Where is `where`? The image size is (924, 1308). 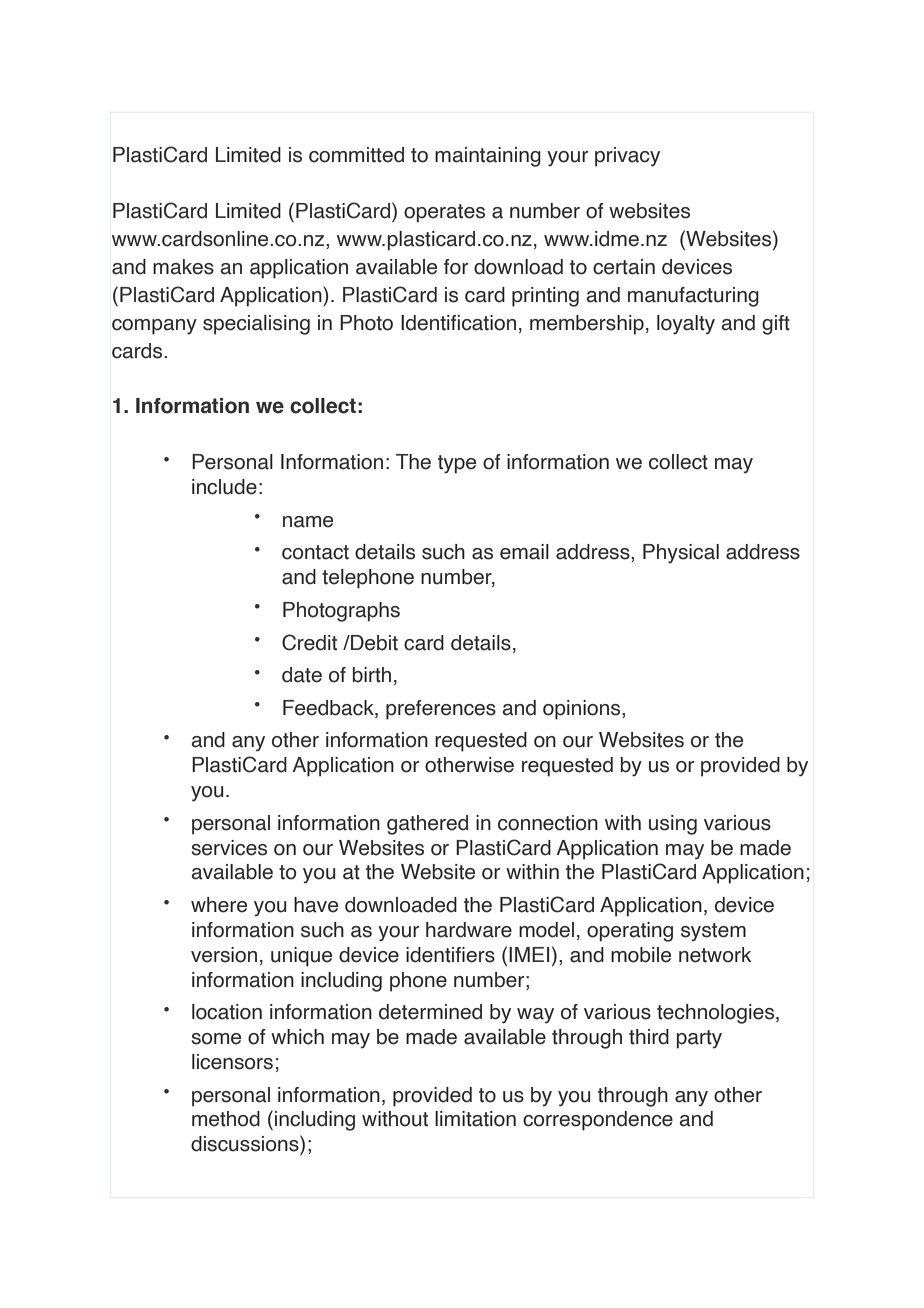
where is located at coordinates (219, 905).
